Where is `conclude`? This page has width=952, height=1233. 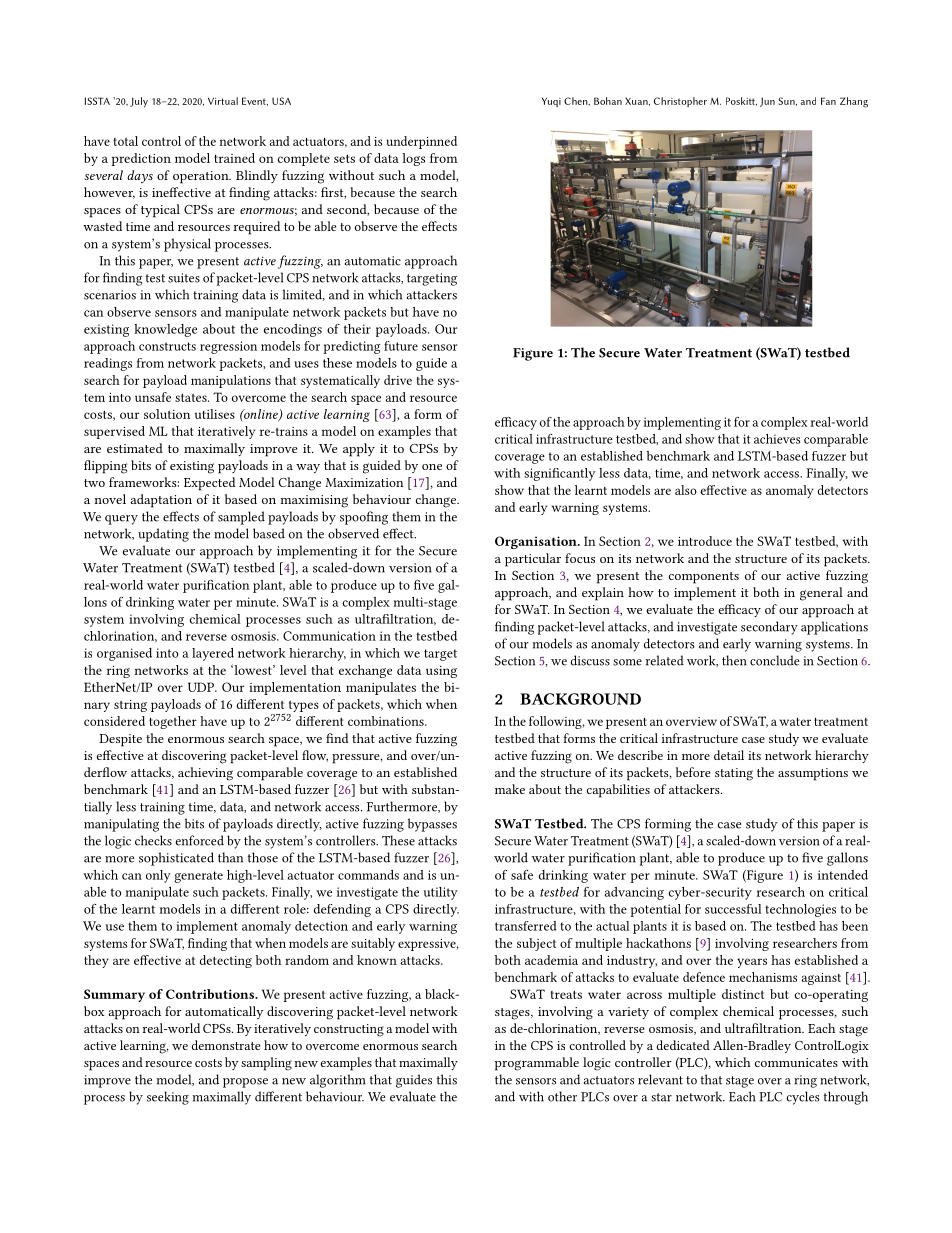 conclude is located at coordinates (775, 660).
